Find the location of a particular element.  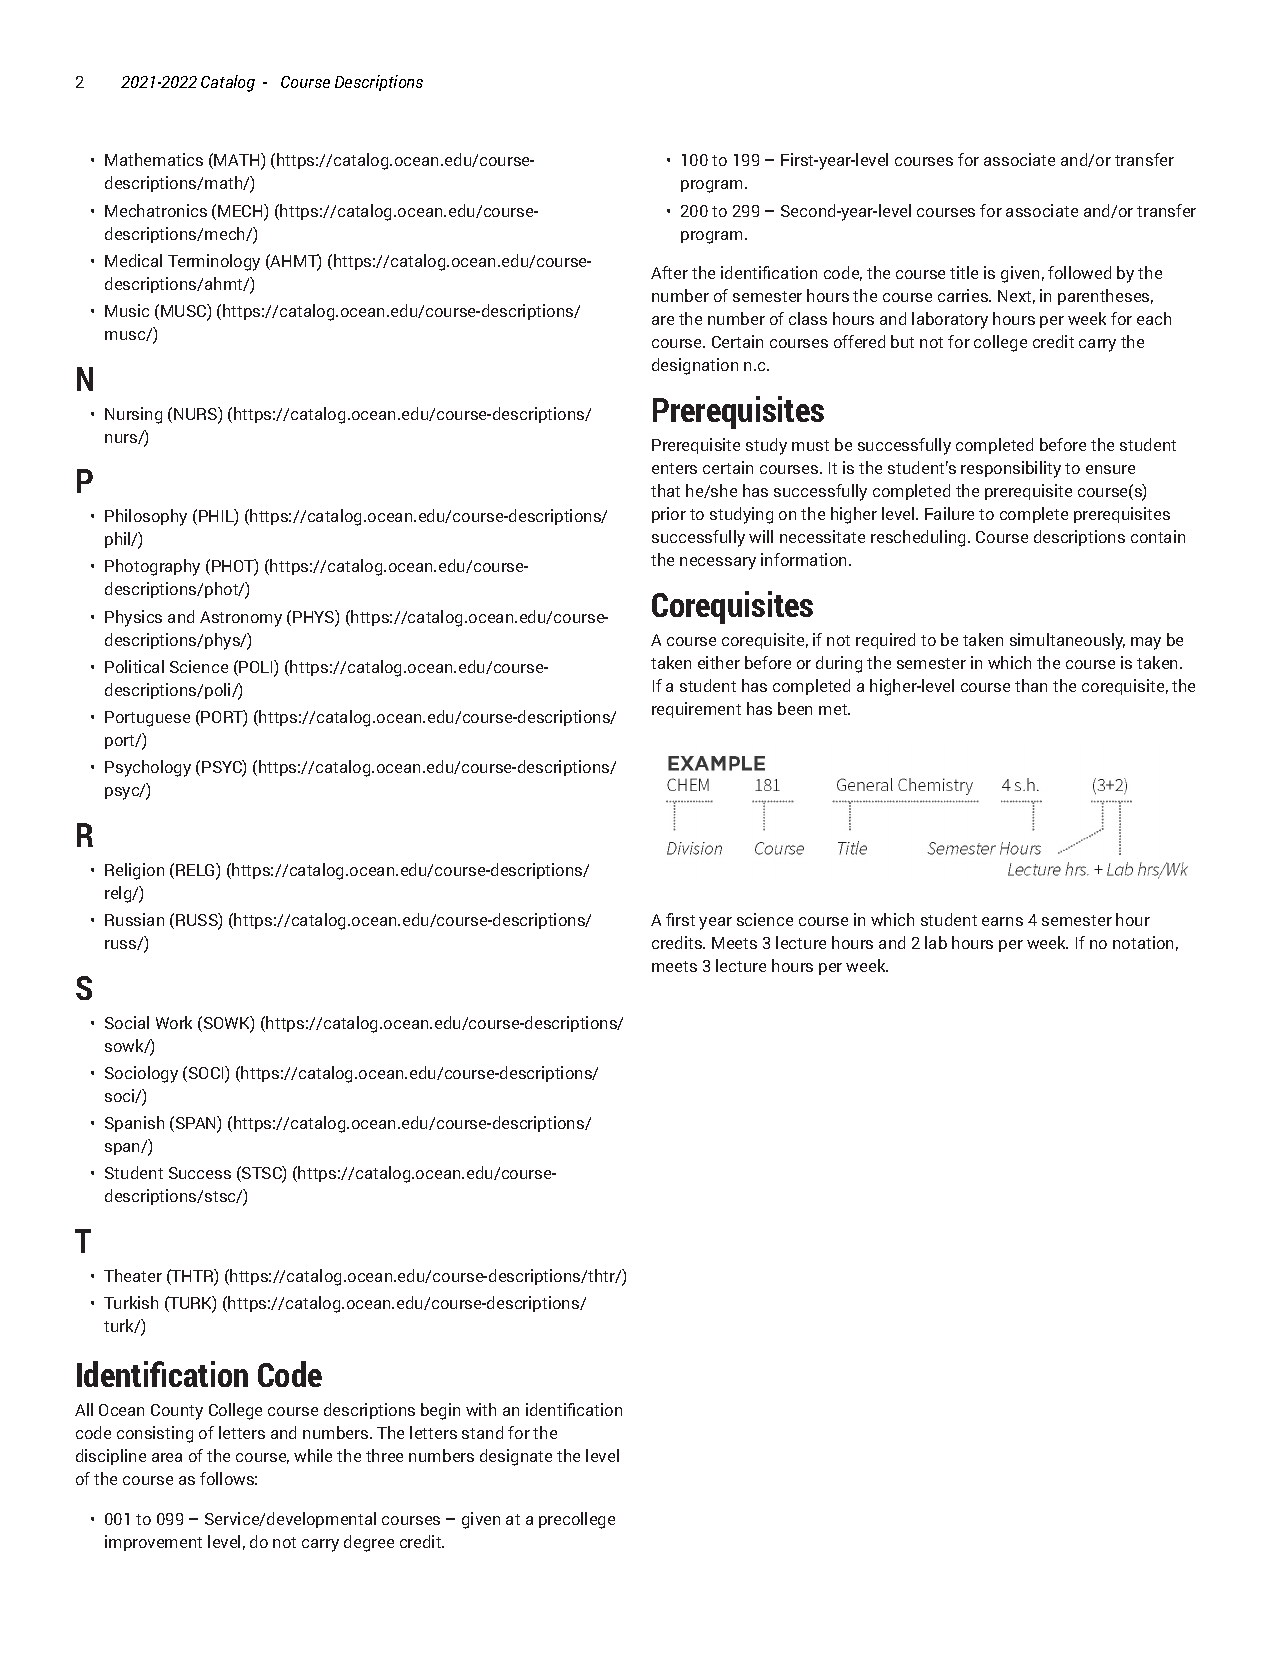

Work is located at coordinates (174, 1022).
